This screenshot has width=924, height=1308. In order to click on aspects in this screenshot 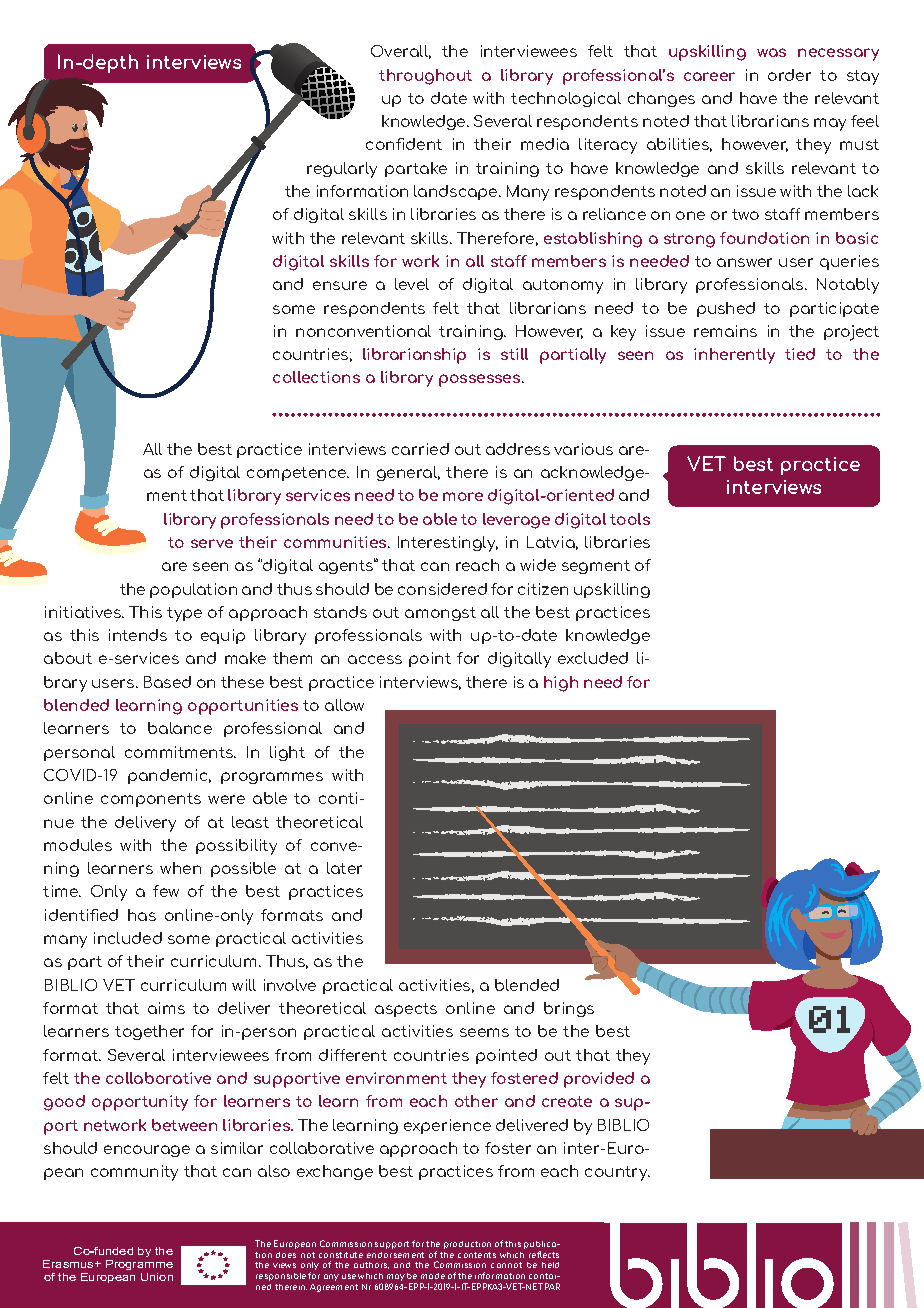, I will do `click(406, 1010)`.
